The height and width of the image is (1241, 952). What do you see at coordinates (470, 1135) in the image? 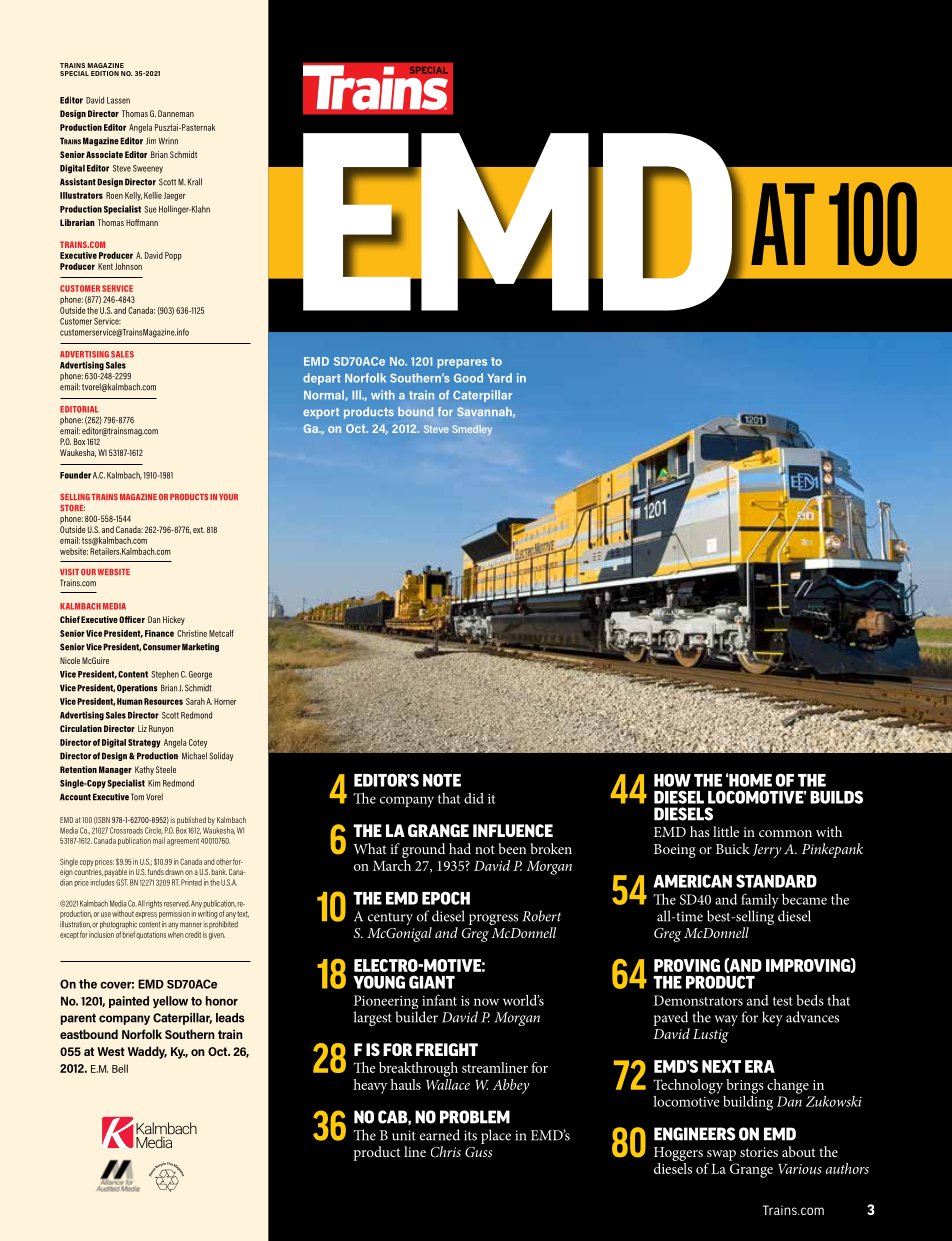
I see `its` at bounding box center [470, 1135].
